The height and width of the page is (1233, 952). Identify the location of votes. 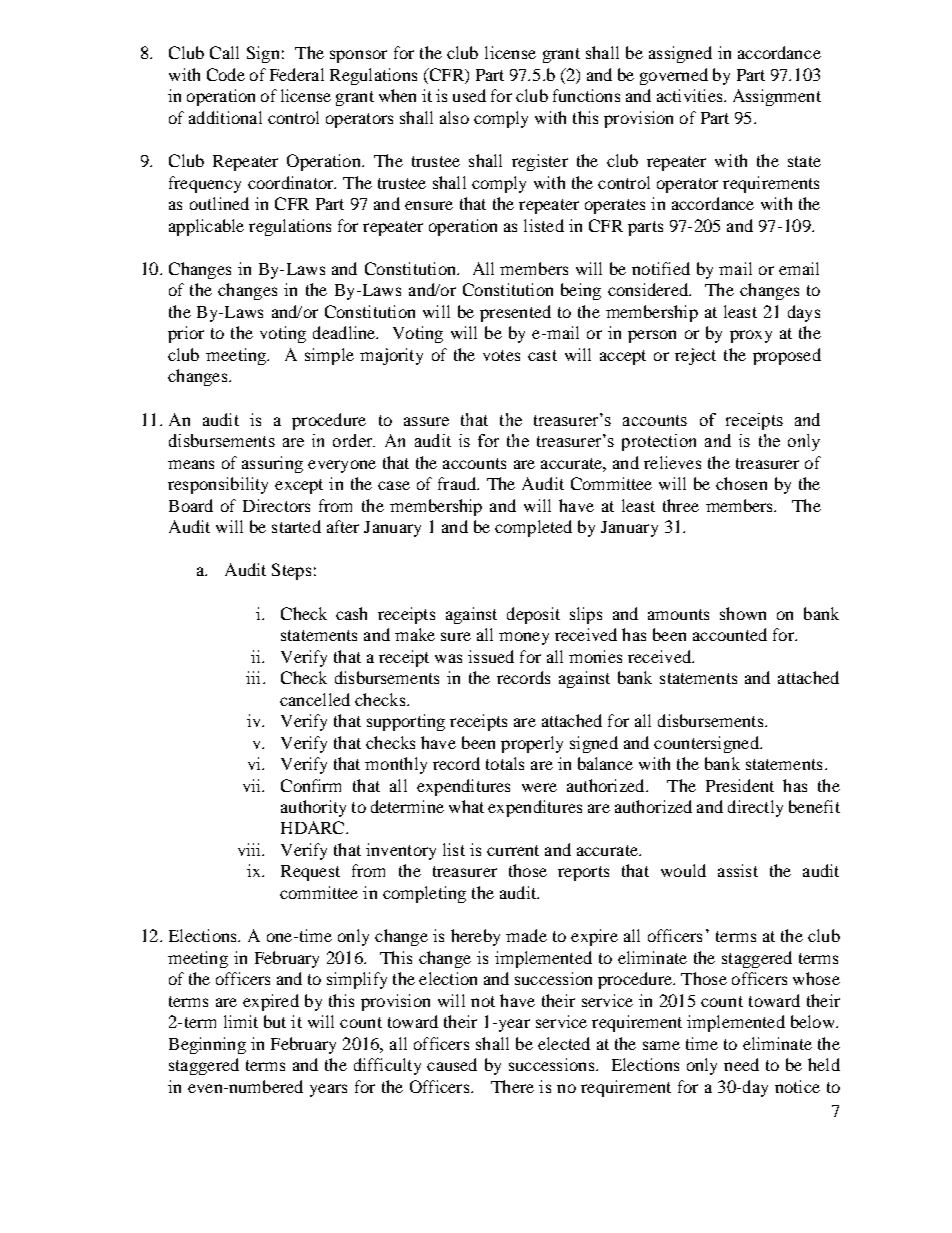
(501, 355).
